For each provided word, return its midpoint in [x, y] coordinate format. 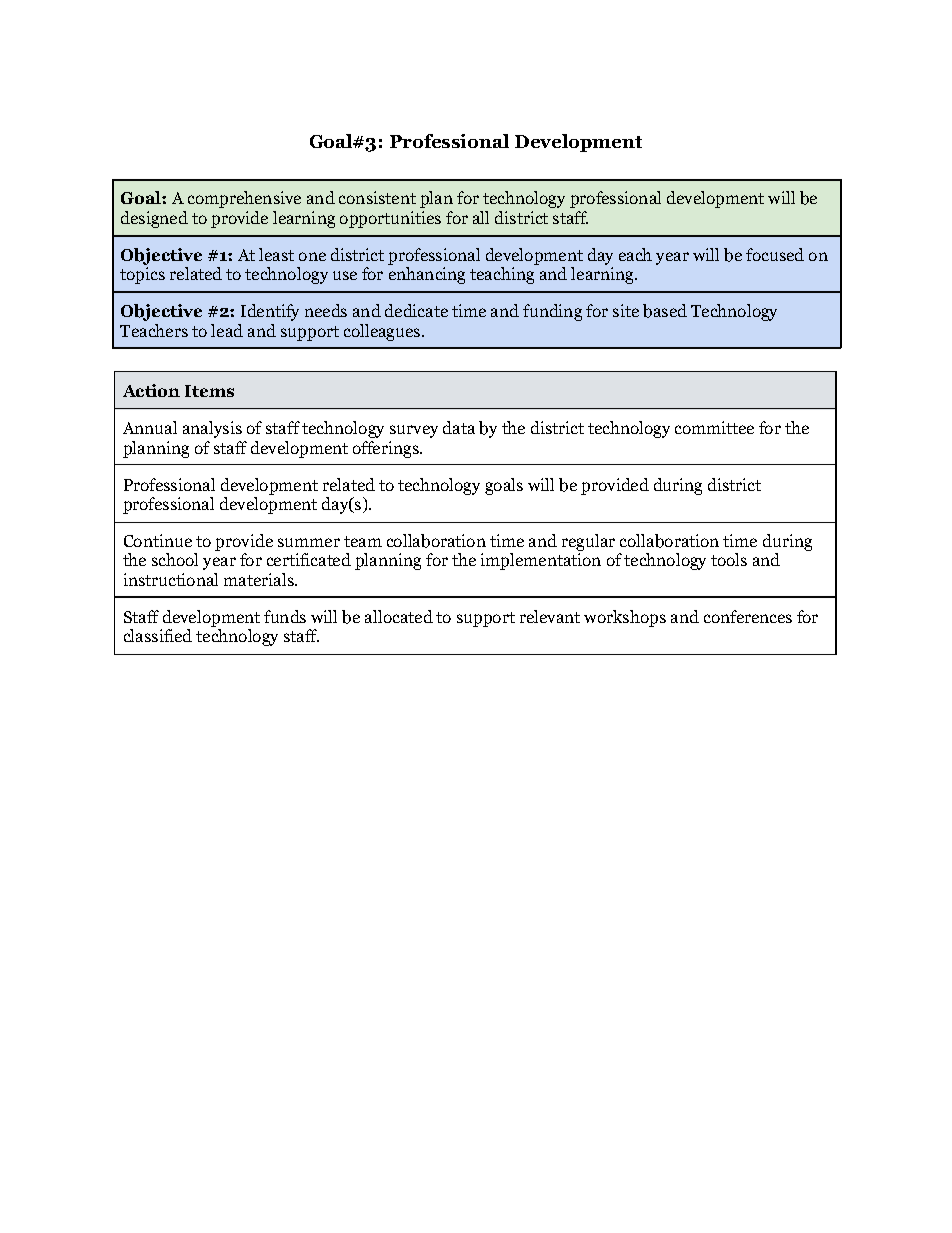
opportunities [390, 219]
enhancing [427, 275]
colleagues [382, 332]
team [363, 541]
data [459, 427]
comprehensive [244, 199]
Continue [158, 540]
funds [285, 616]
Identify [270, 312]
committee [714, 427]
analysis [212, 429]
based [665, 311]
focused [775, 254]
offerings [387, 449]
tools [729, 559]
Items [209, 391]
